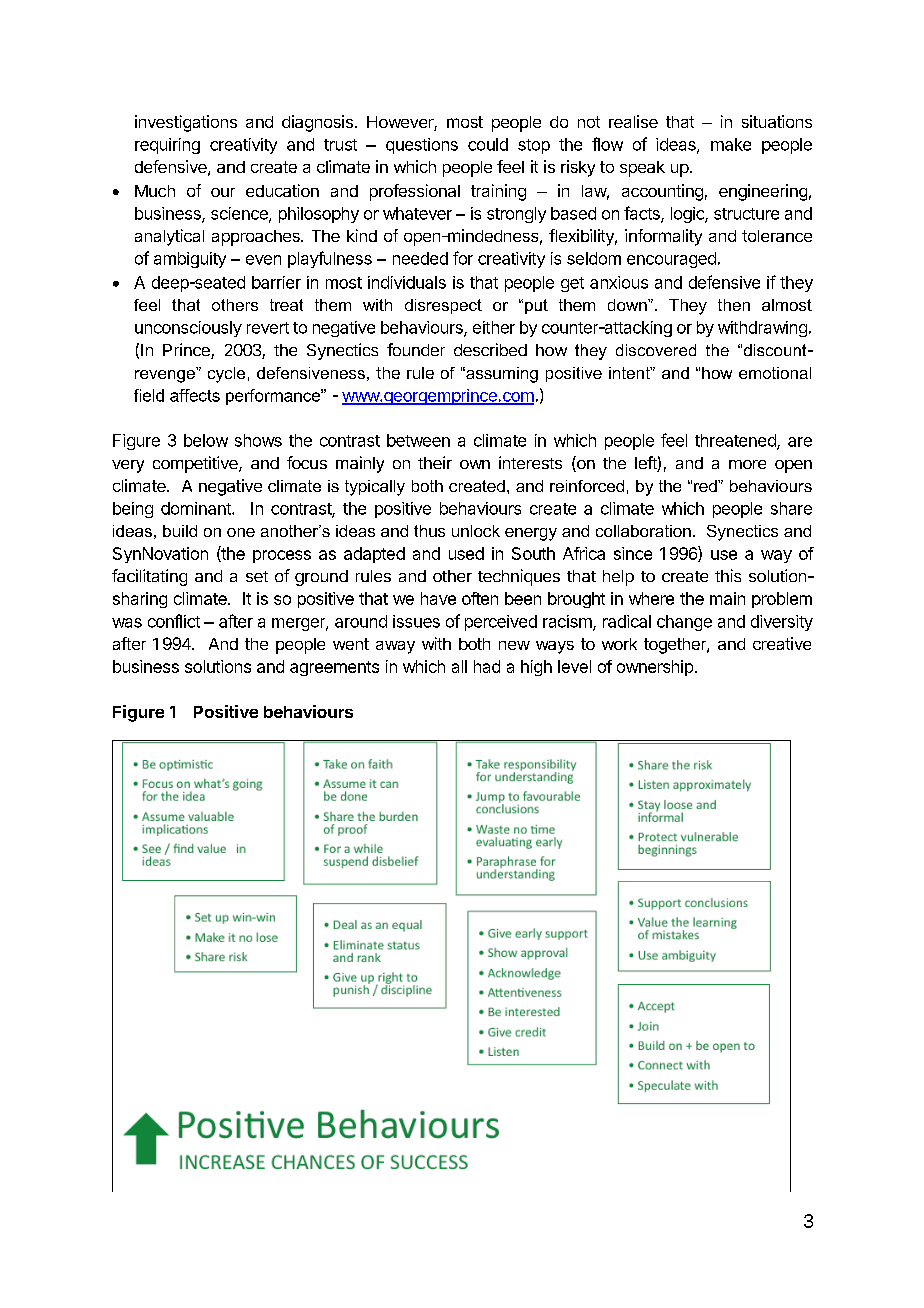 The height and width of the screenshot is (1308, 924). What do you see at coordinates (488, 144) in the screenshot?
I see `could` at bounding box center [488, 144].
